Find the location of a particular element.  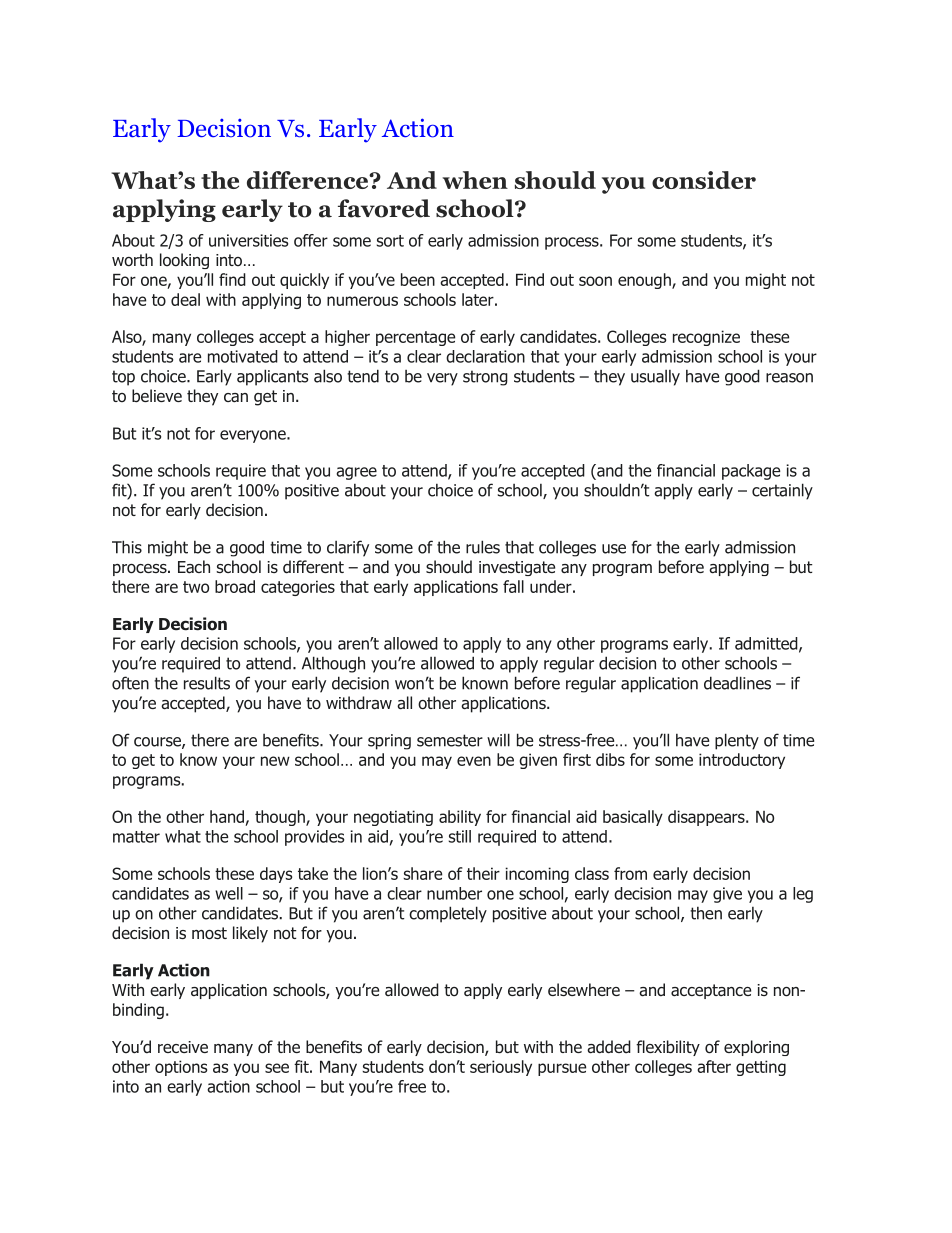

package is located at coordinates (751, 472).
